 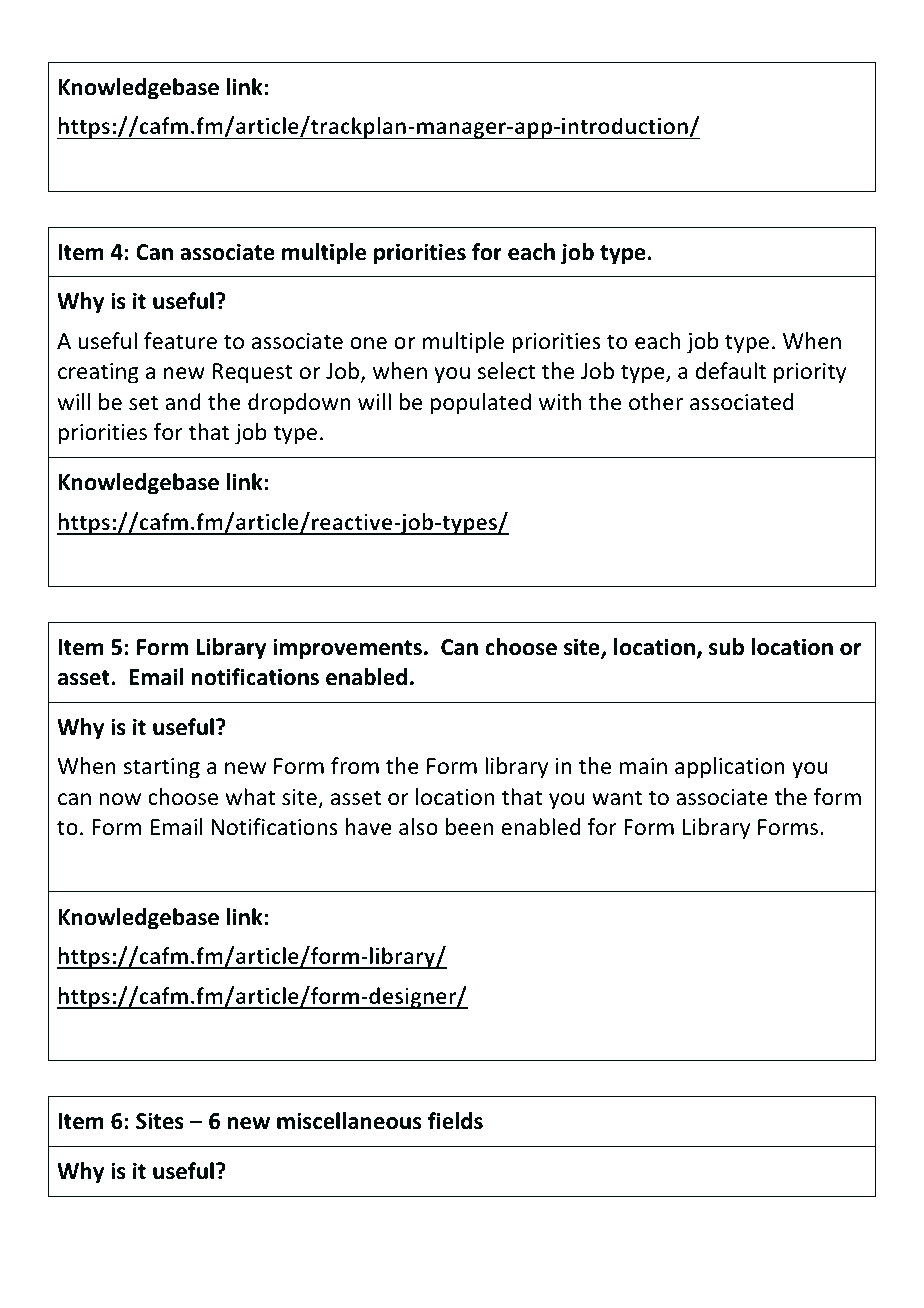 I want to click on application, so click(x=730, y=768).
